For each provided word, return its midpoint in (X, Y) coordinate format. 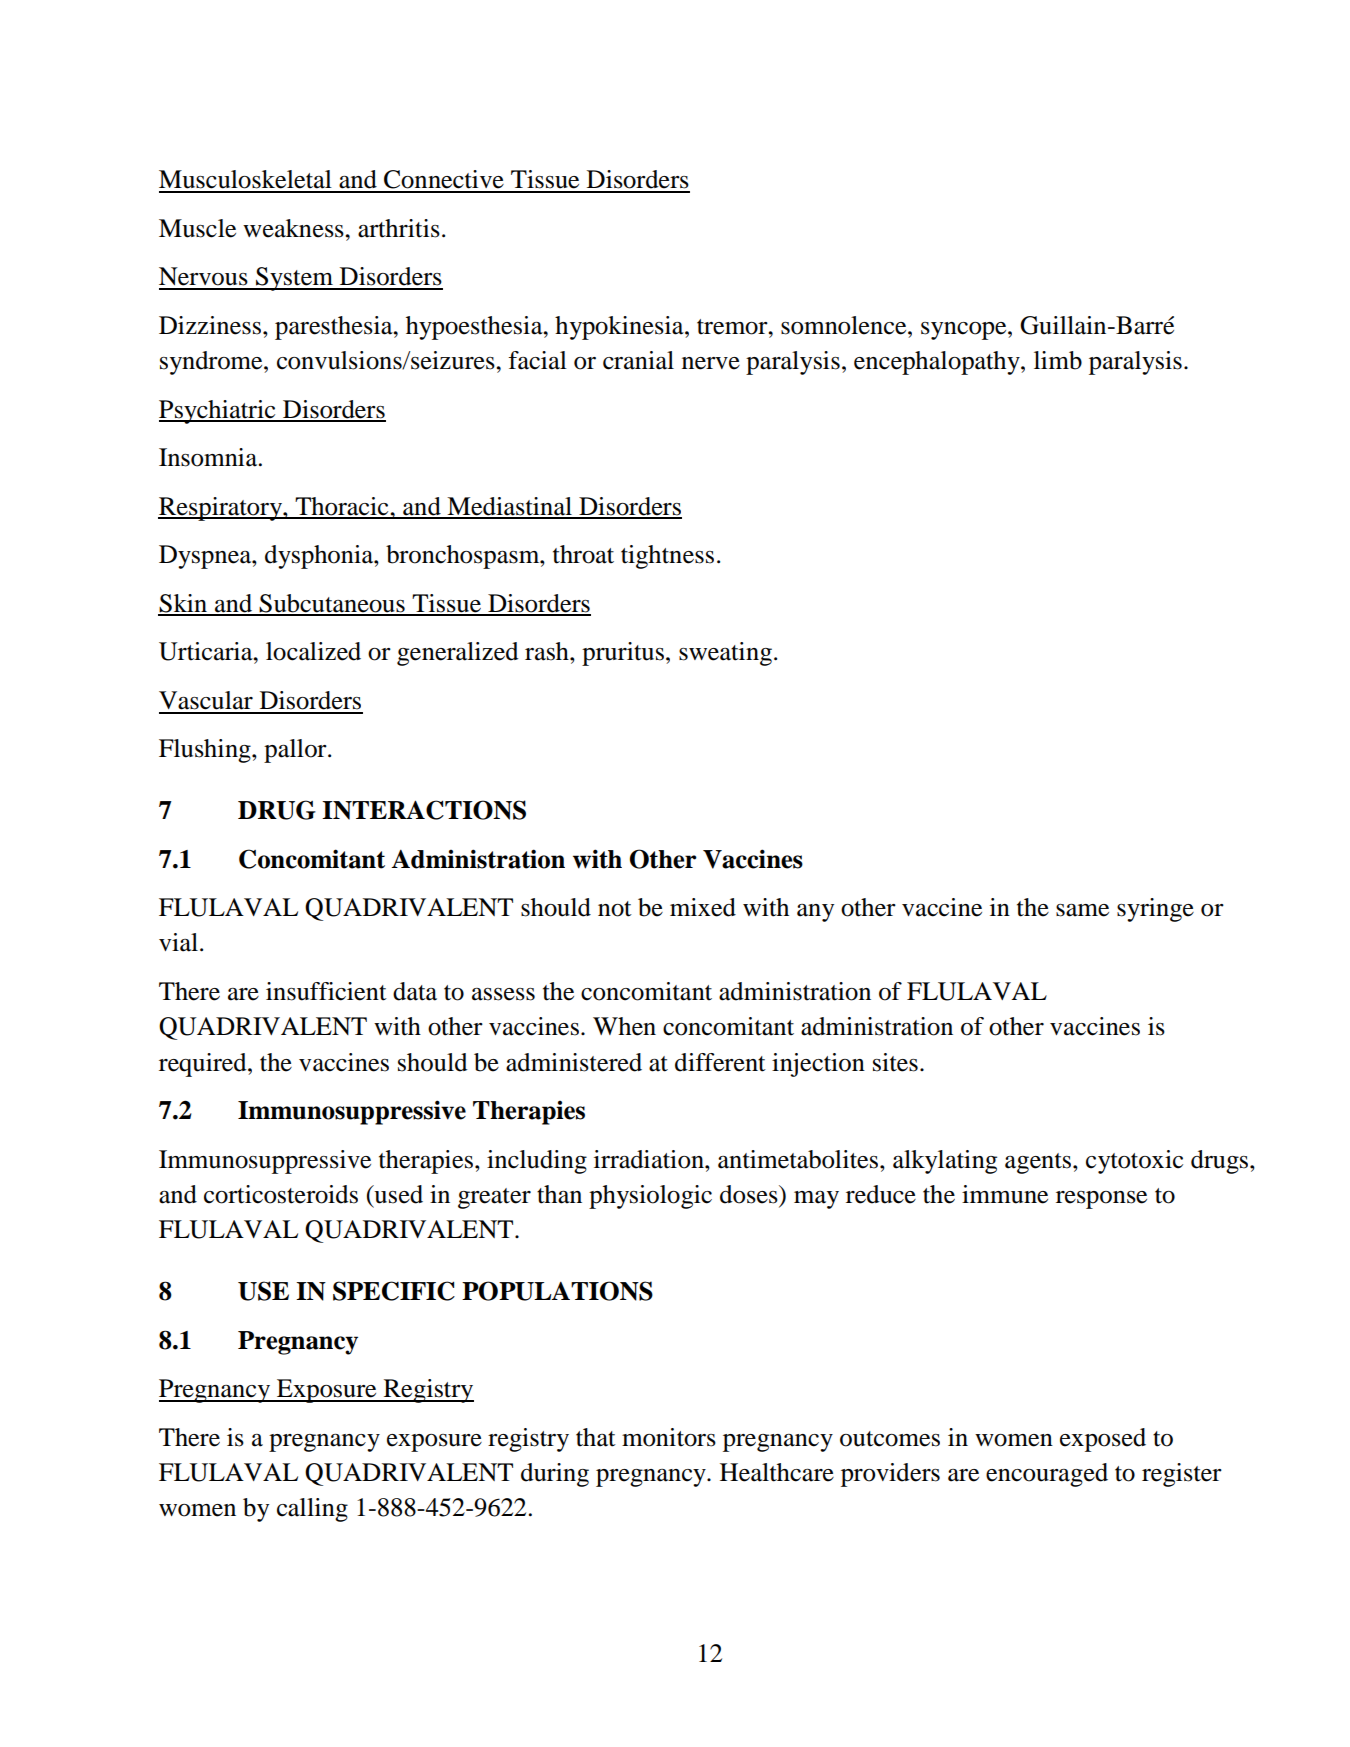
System (294, 279)
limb (1058, 360)
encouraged (1047, 1475)
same (1082, 910)
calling (312, 1510)
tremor (733, 327)
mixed (703, 907)
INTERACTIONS (424, 810)
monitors (669, 1437)
